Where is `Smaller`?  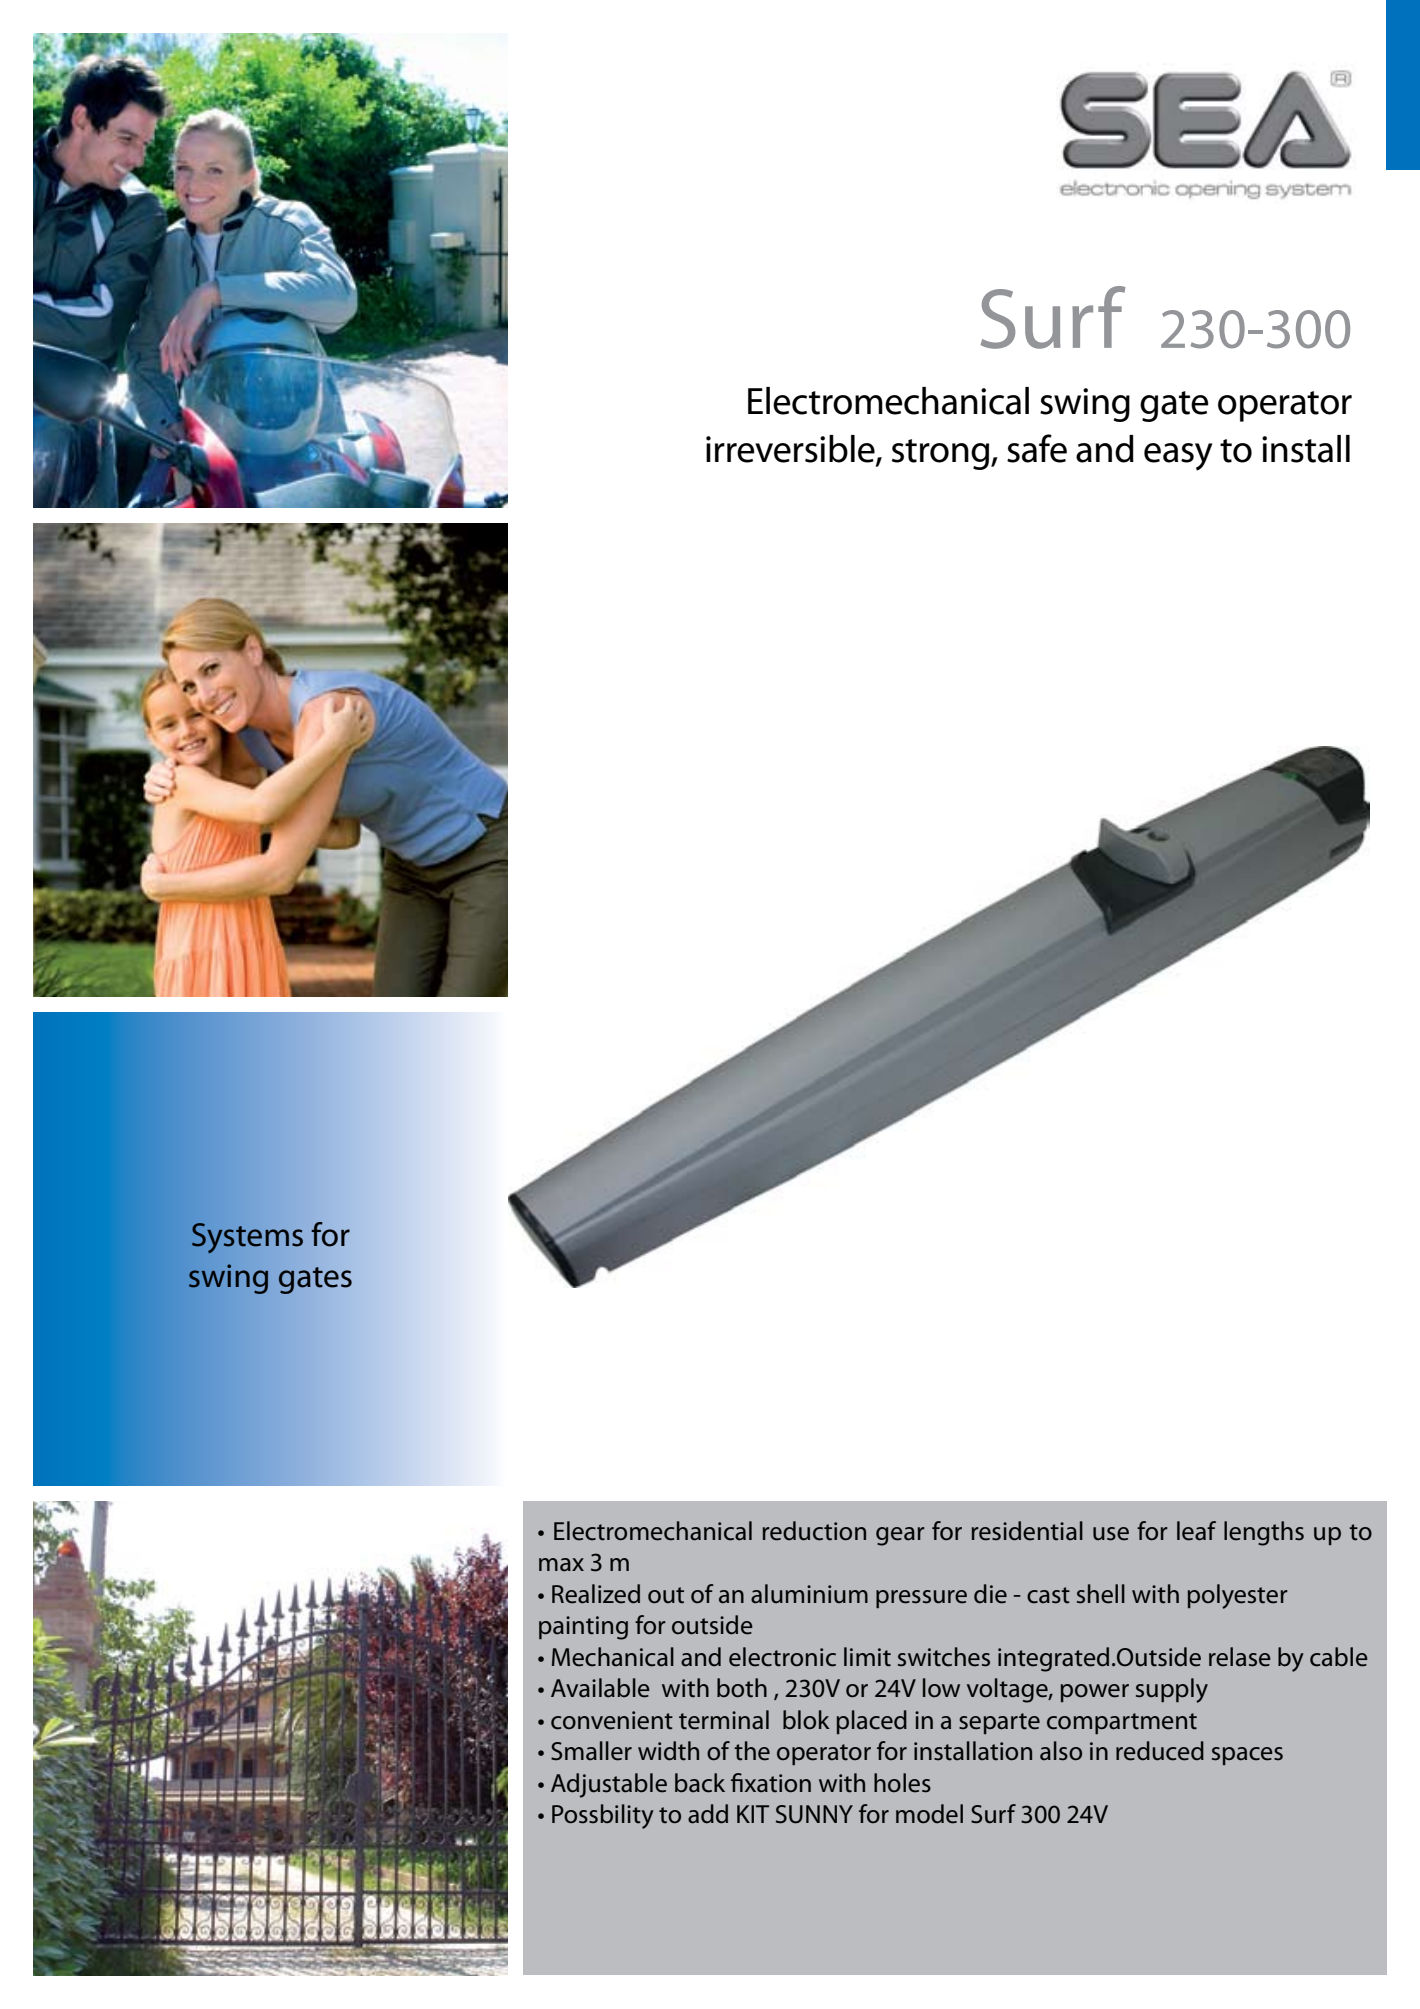
Smaller is located at coordinates (591, 1751).
